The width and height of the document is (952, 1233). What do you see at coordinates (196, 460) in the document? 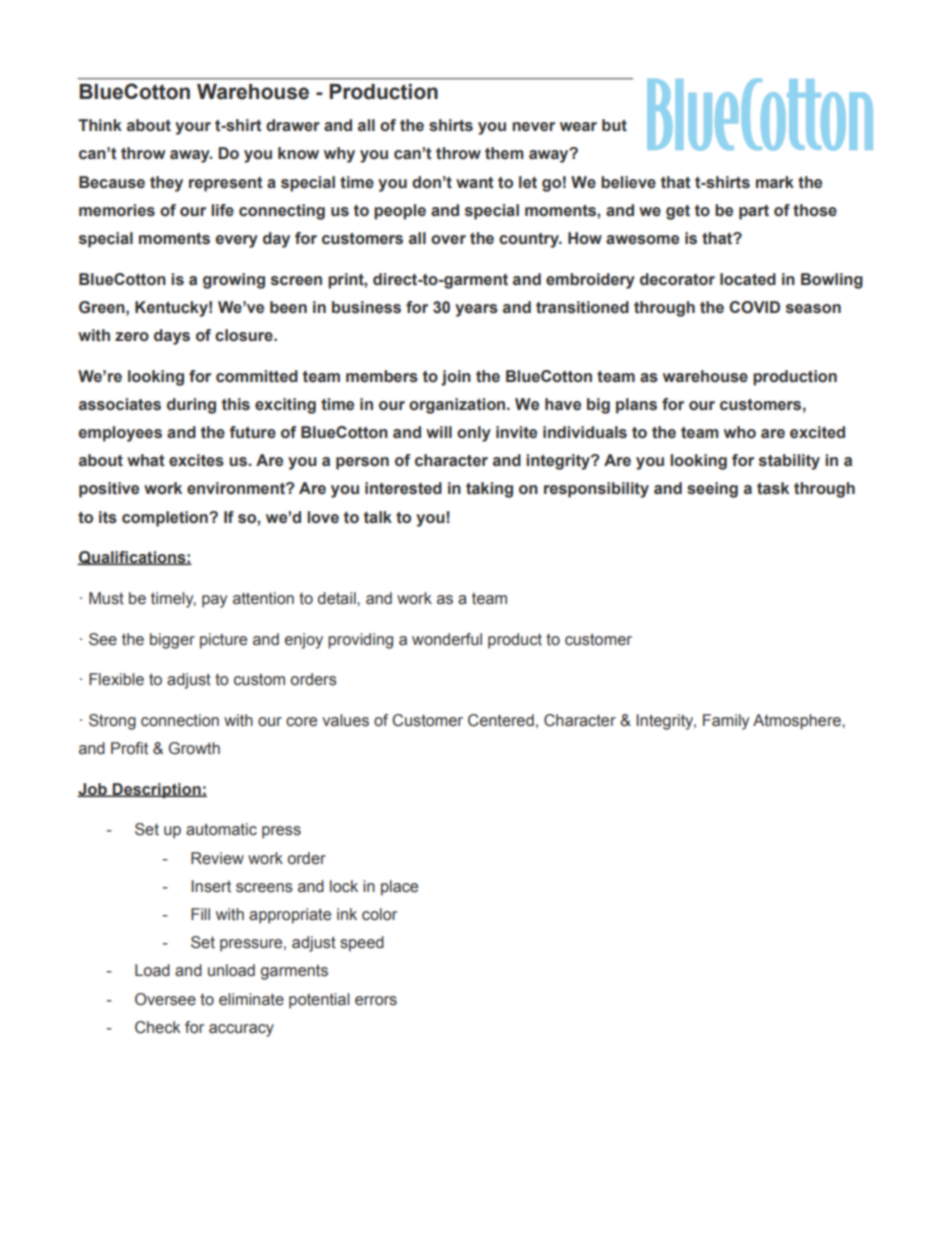
I see `excites` at bounding box center [196, 460].
